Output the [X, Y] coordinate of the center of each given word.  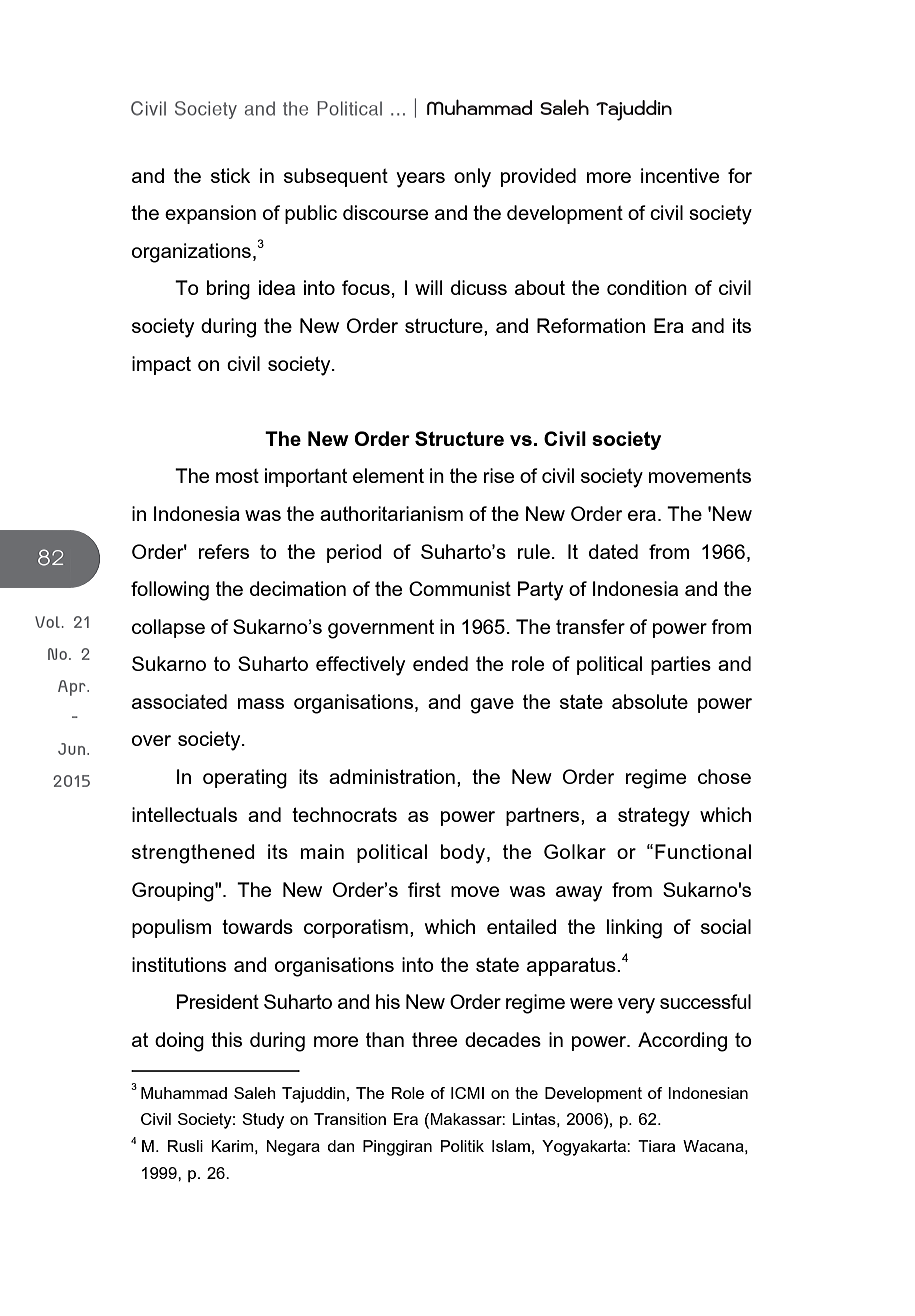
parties [681, 665]
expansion [210, 214]
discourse [385, 212]
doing [179, 1042]
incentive [680, 175]
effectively [360, 666]
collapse [168, 628]
